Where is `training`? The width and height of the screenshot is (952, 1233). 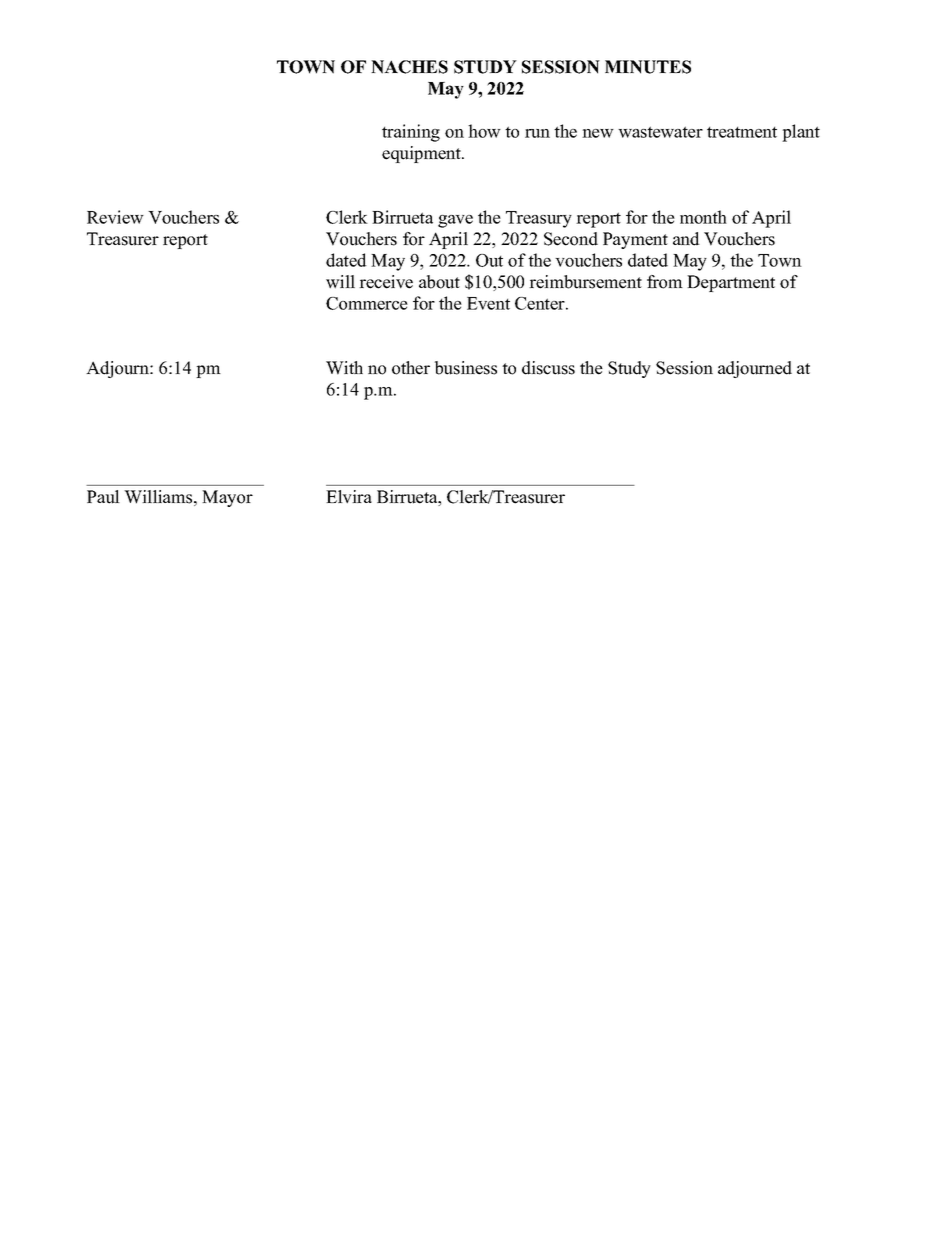 training is located at coordinates (411, 133).
